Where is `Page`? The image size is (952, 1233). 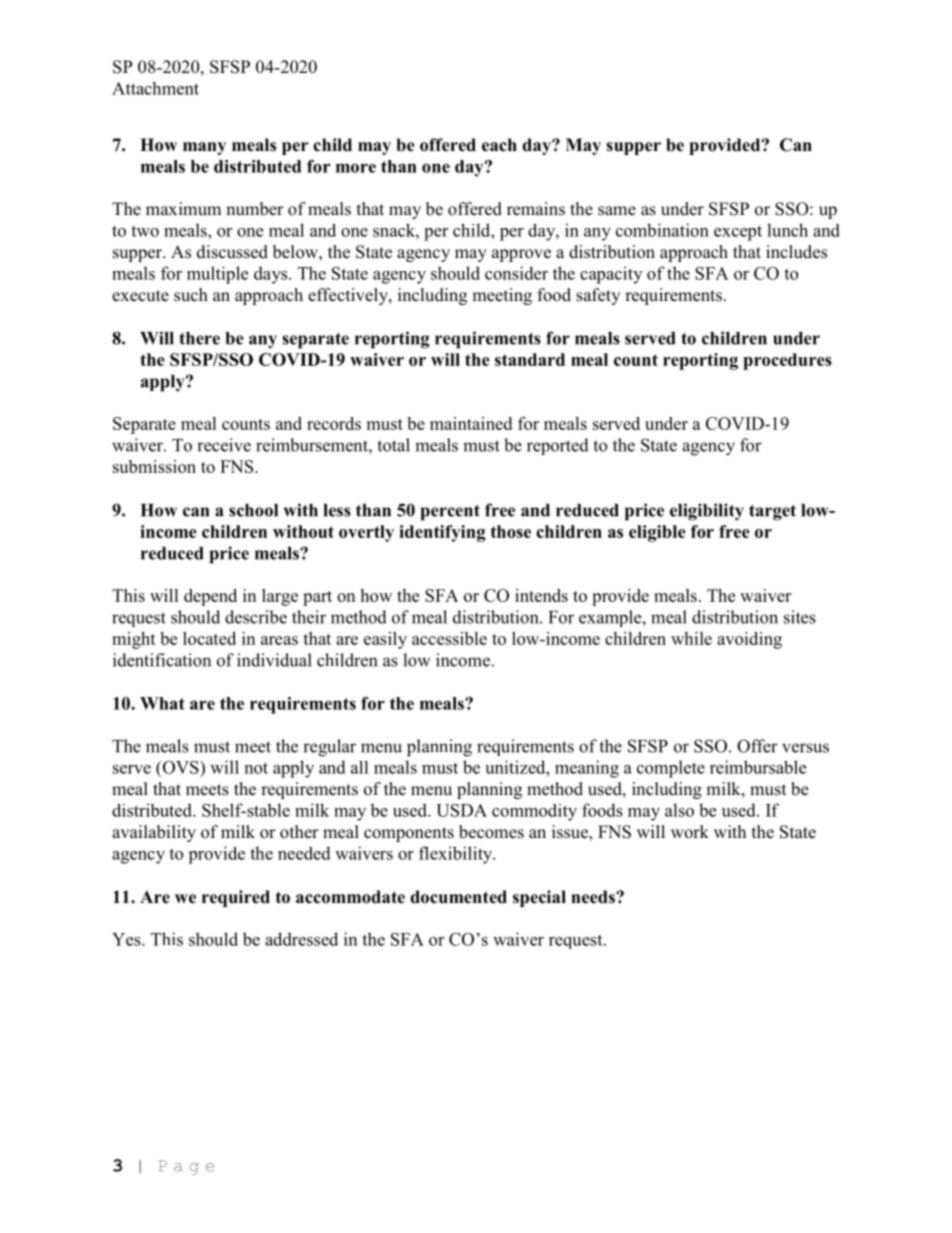 Page is located at coordinates (186, 1167).
